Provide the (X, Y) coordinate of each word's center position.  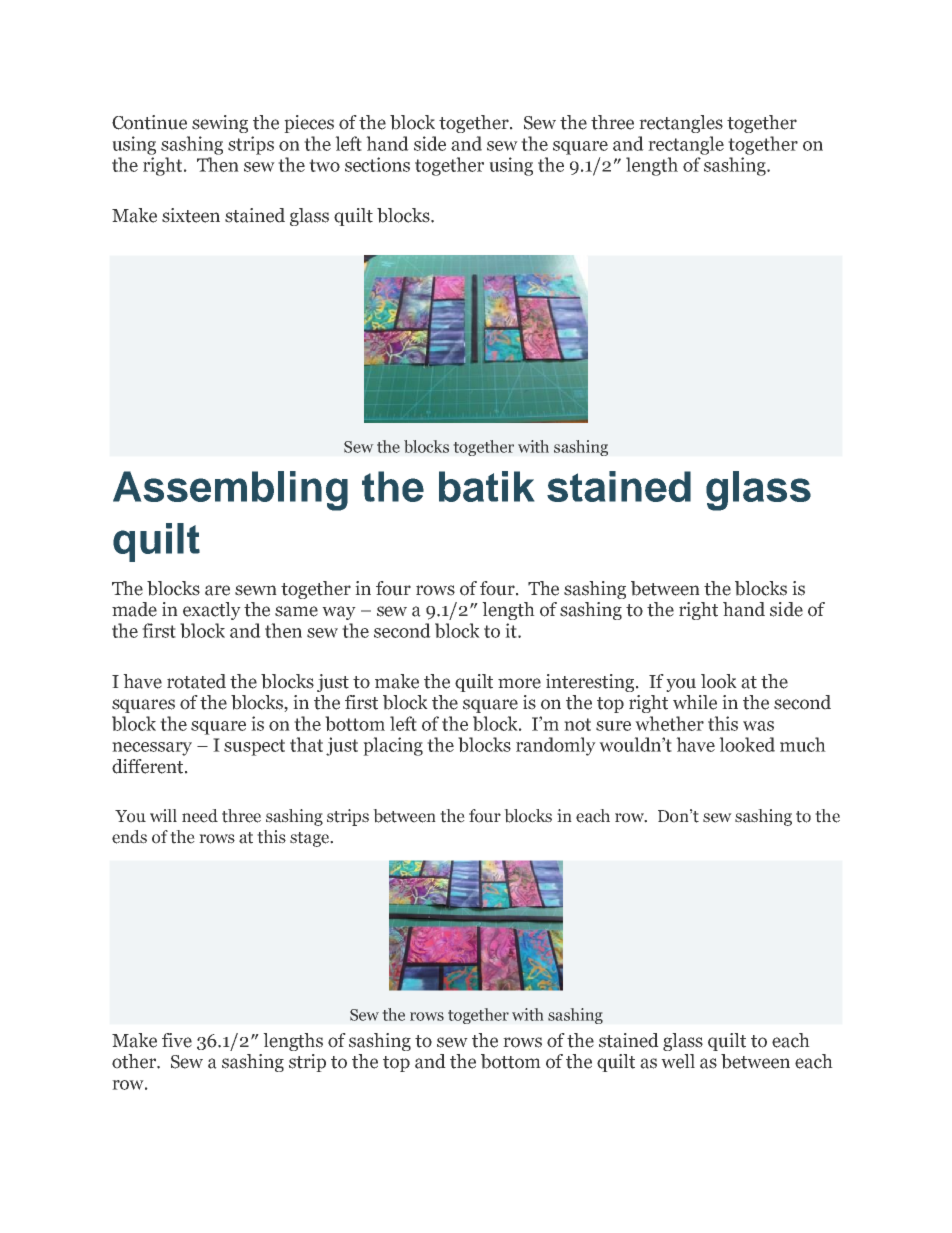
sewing (220, 124)
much (803, 744)
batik (486, 486)
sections (377, 164)
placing (393, 746)
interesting (591, 683)
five (177, 1040)
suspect (254, 747)
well (678, 1061)
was (758, 726)
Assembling (230, 491)
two (324, 165)
